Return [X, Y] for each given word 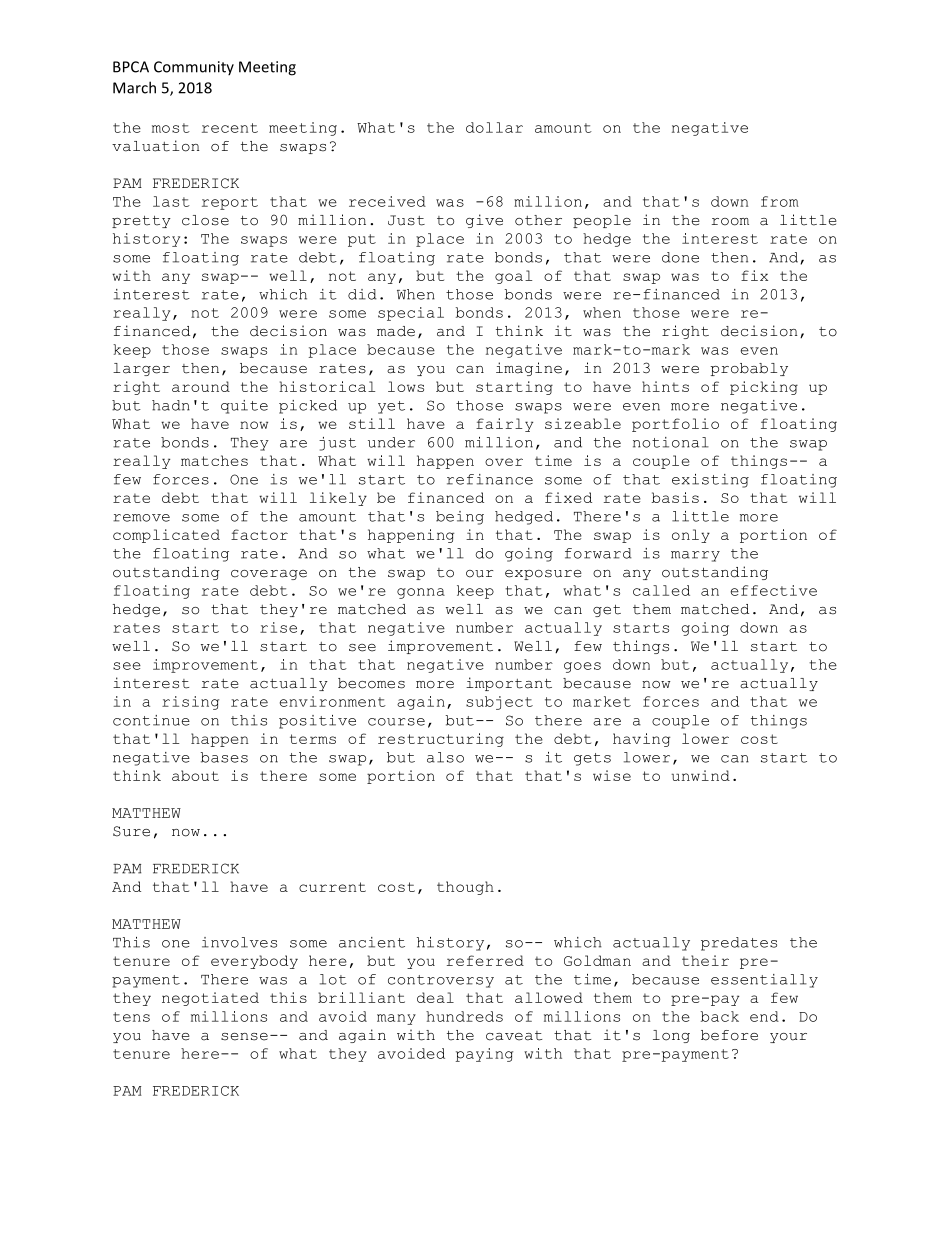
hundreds [464, 1016]
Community [194, 68]
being [460, 518]
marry [695, 556]
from [780, 201]
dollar [494, 127]
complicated [166, 536]
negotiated [210, 999]
